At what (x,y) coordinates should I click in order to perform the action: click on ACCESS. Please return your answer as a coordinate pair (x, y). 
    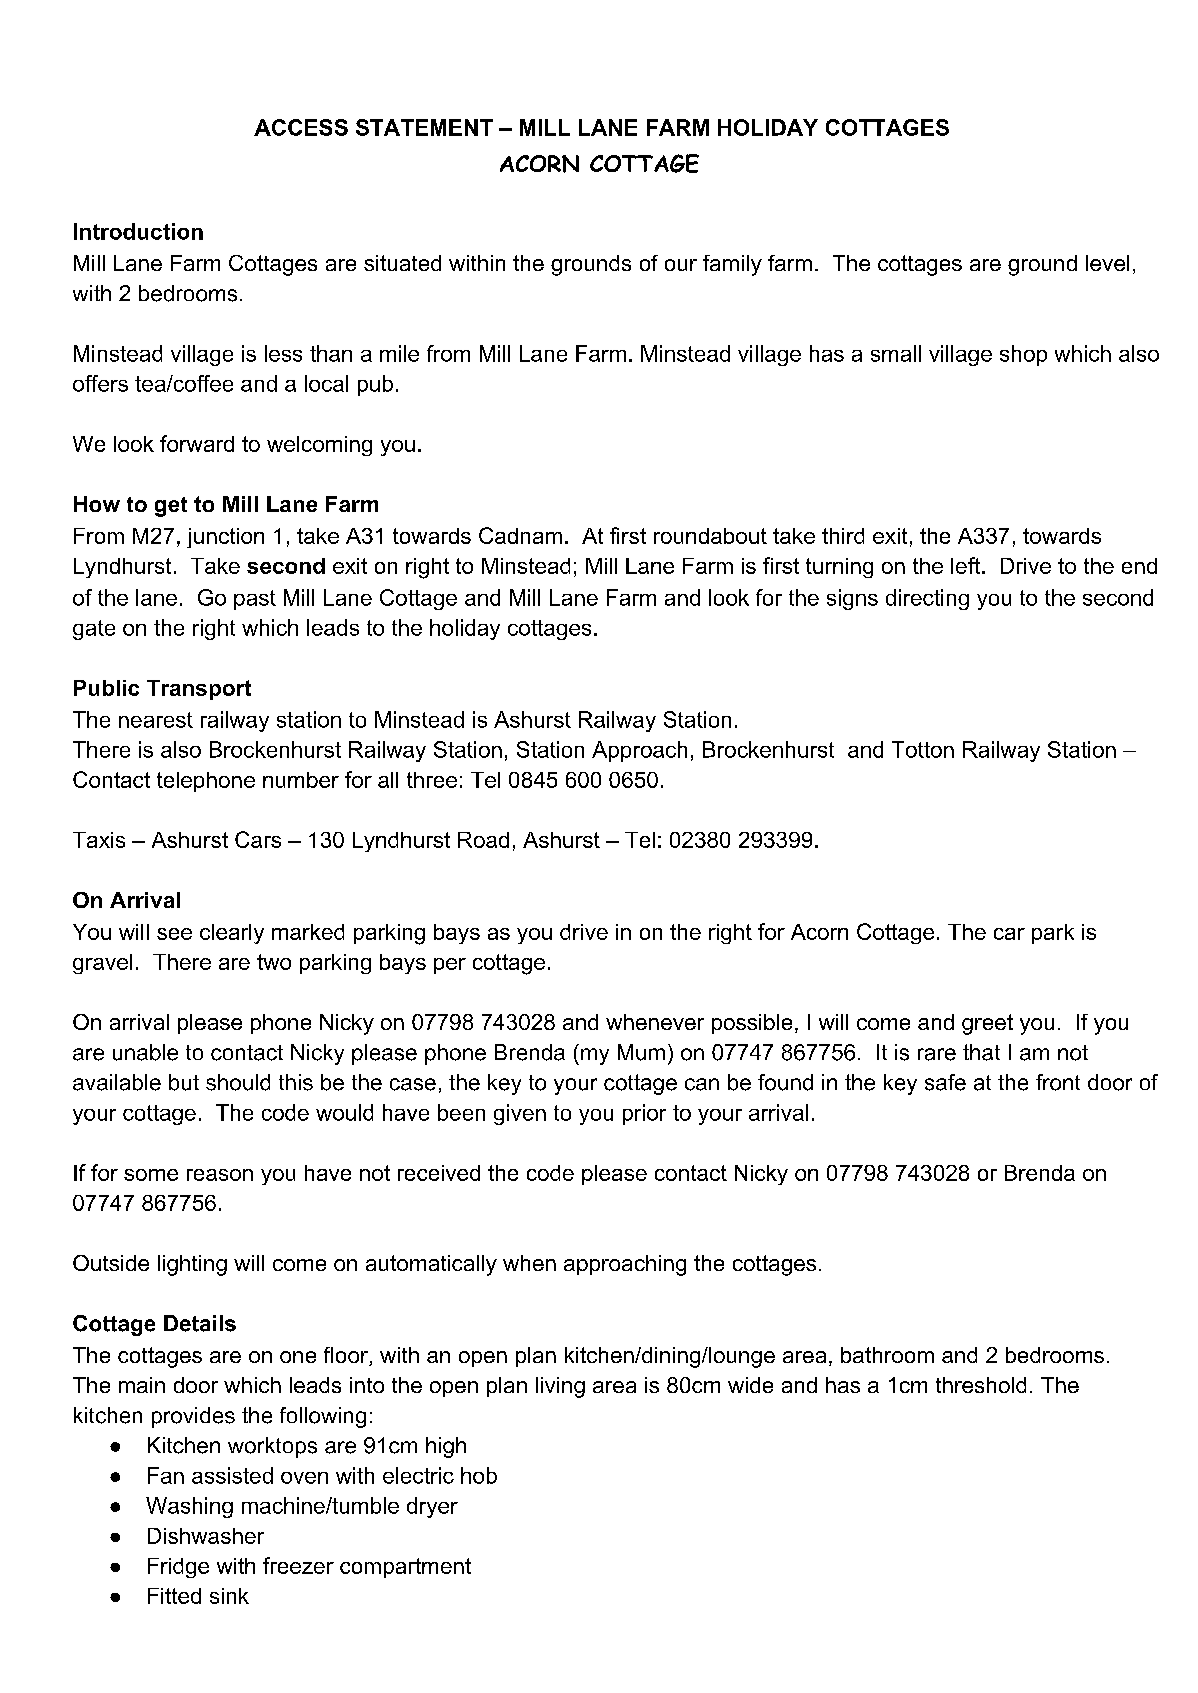
    Looking at the image, I should click on (301, 127).
